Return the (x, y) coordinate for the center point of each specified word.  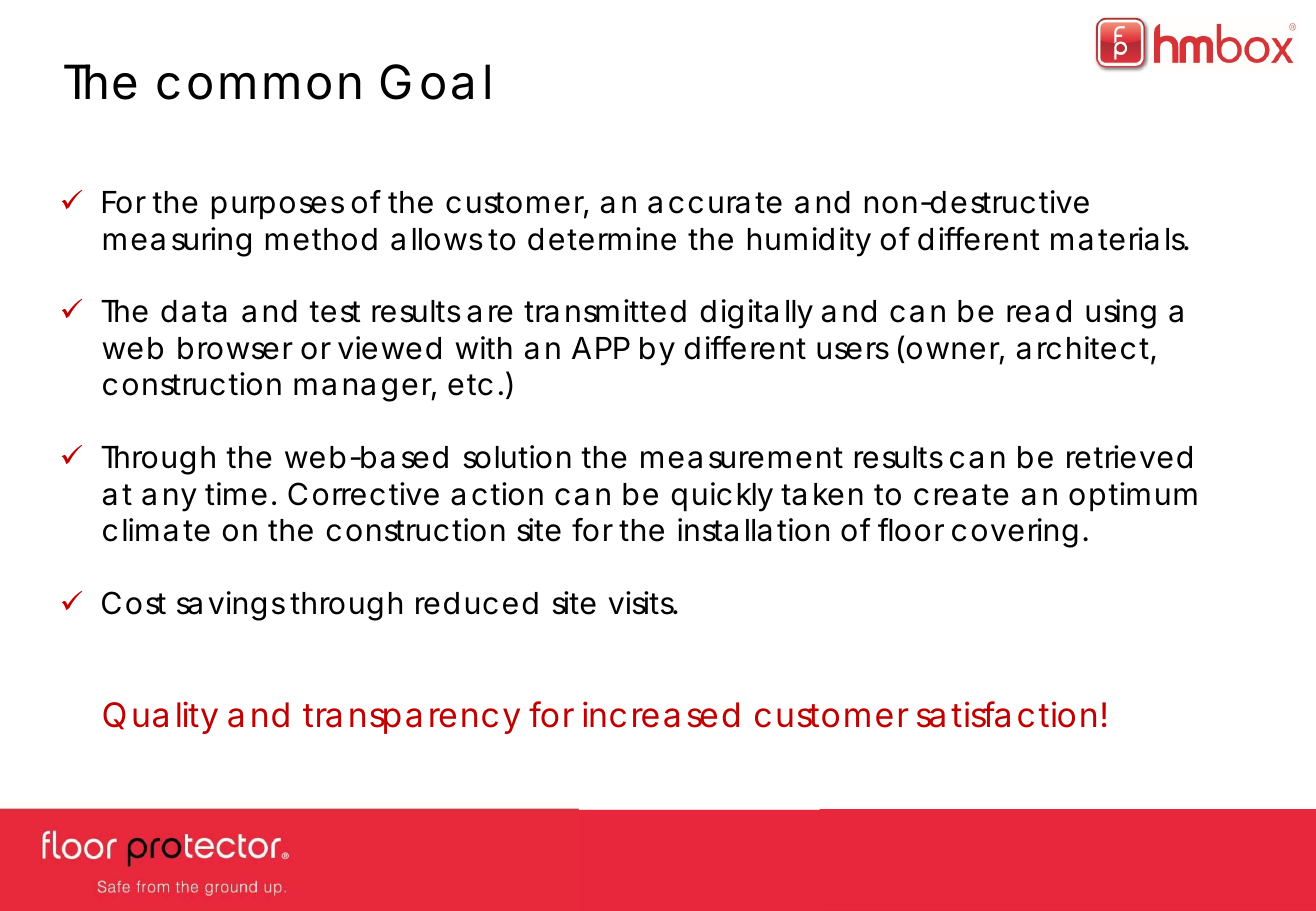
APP (601, 348)
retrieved (1129, 457)
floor (911, 530)
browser (235, 348)
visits (642, 603)
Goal (435, 82)
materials (1119, 239)
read (1039, 311)
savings (231, 606)
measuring (177, 242)
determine (602, 239)
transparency (411, 719)
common (259, 86)
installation (753, 530)
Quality (160, 717)
